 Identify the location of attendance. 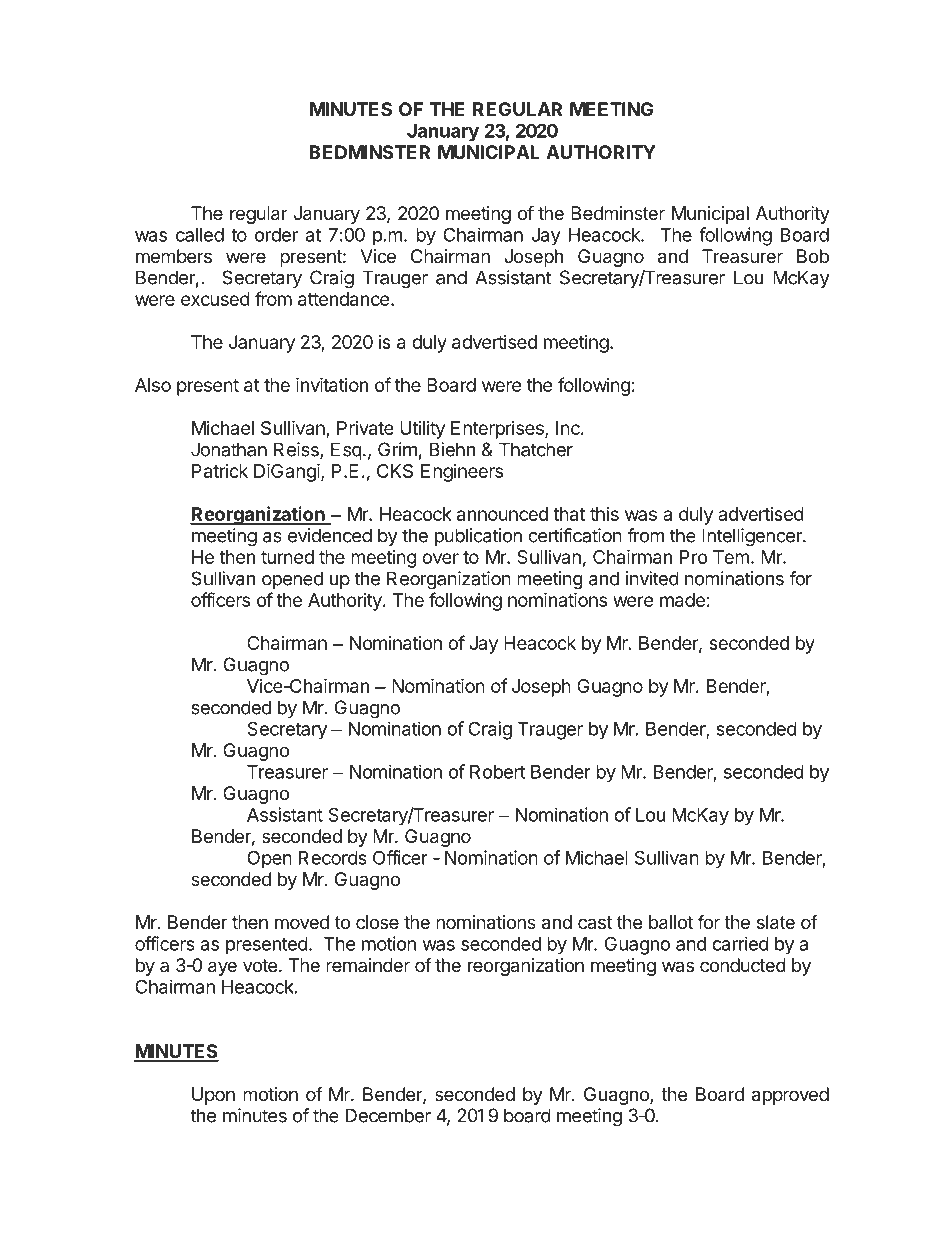
(343, 299).
